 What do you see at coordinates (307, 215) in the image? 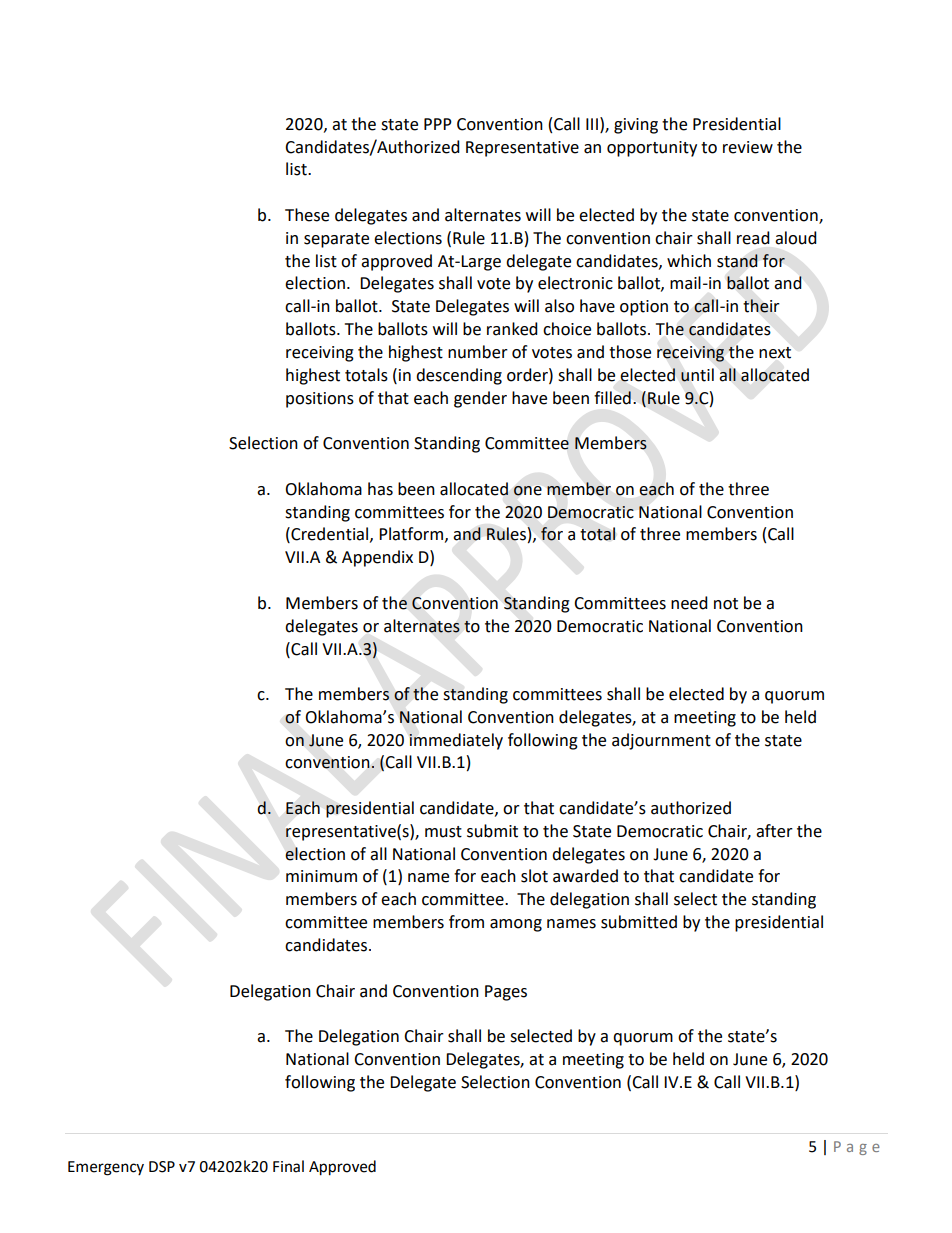
I see `These` at bounding box center [307, 215].
